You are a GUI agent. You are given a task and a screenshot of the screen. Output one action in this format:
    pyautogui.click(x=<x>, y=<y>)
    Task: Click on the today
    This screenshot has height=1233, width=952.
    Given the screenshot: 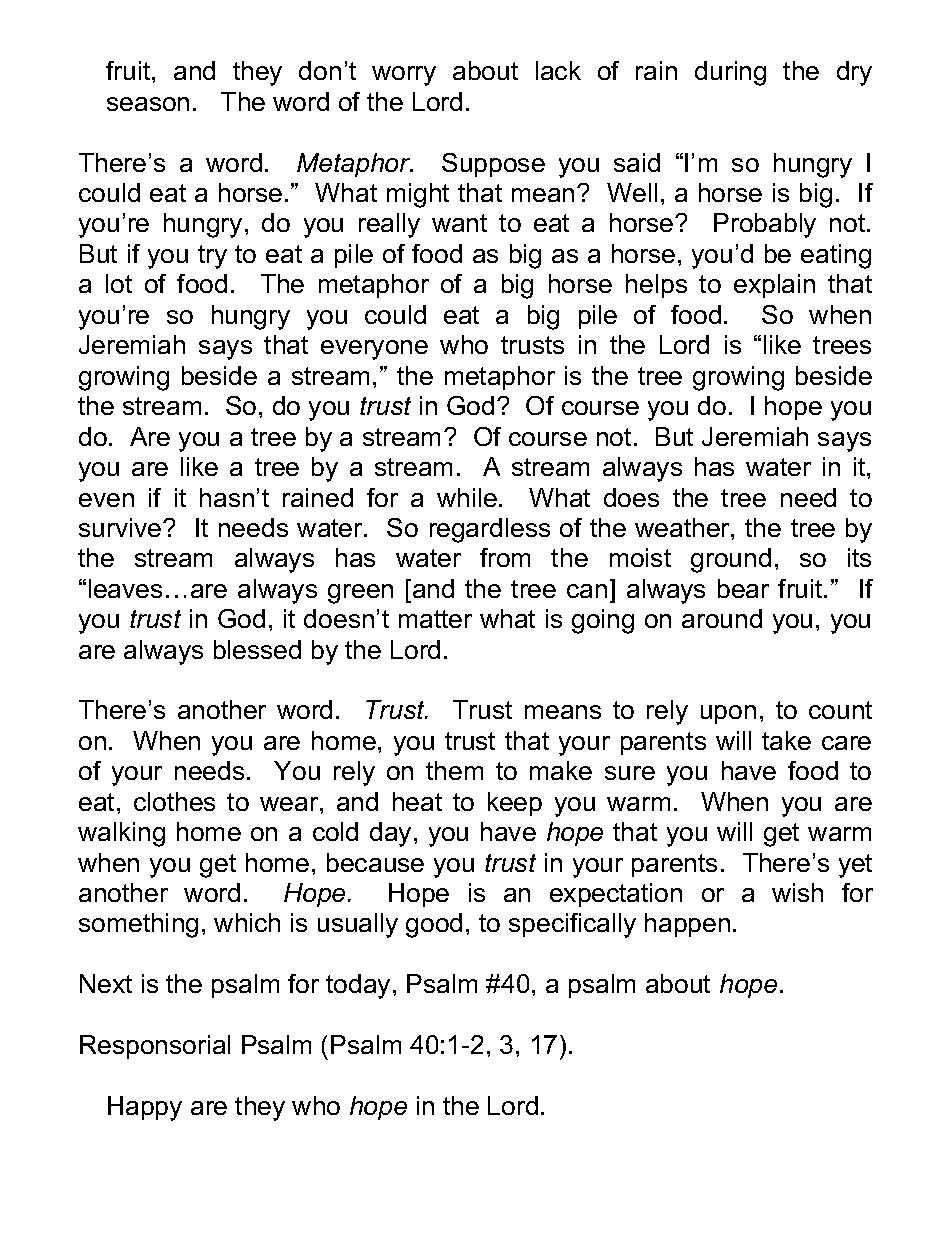 What is the action you would take?
    pyautogui.click(x=358, y=986)
